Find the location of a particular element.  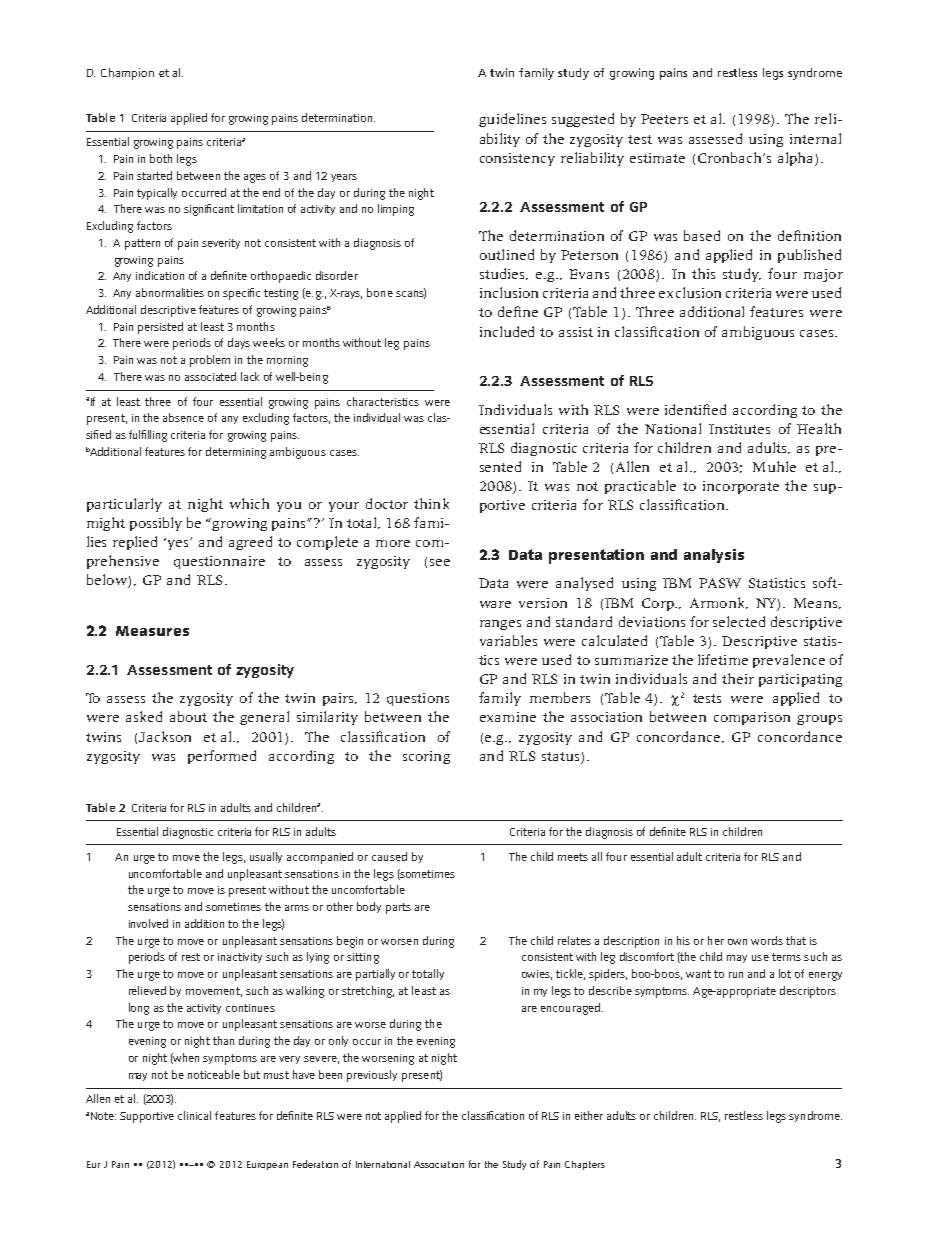

both is located at coordinates (161, 158).
